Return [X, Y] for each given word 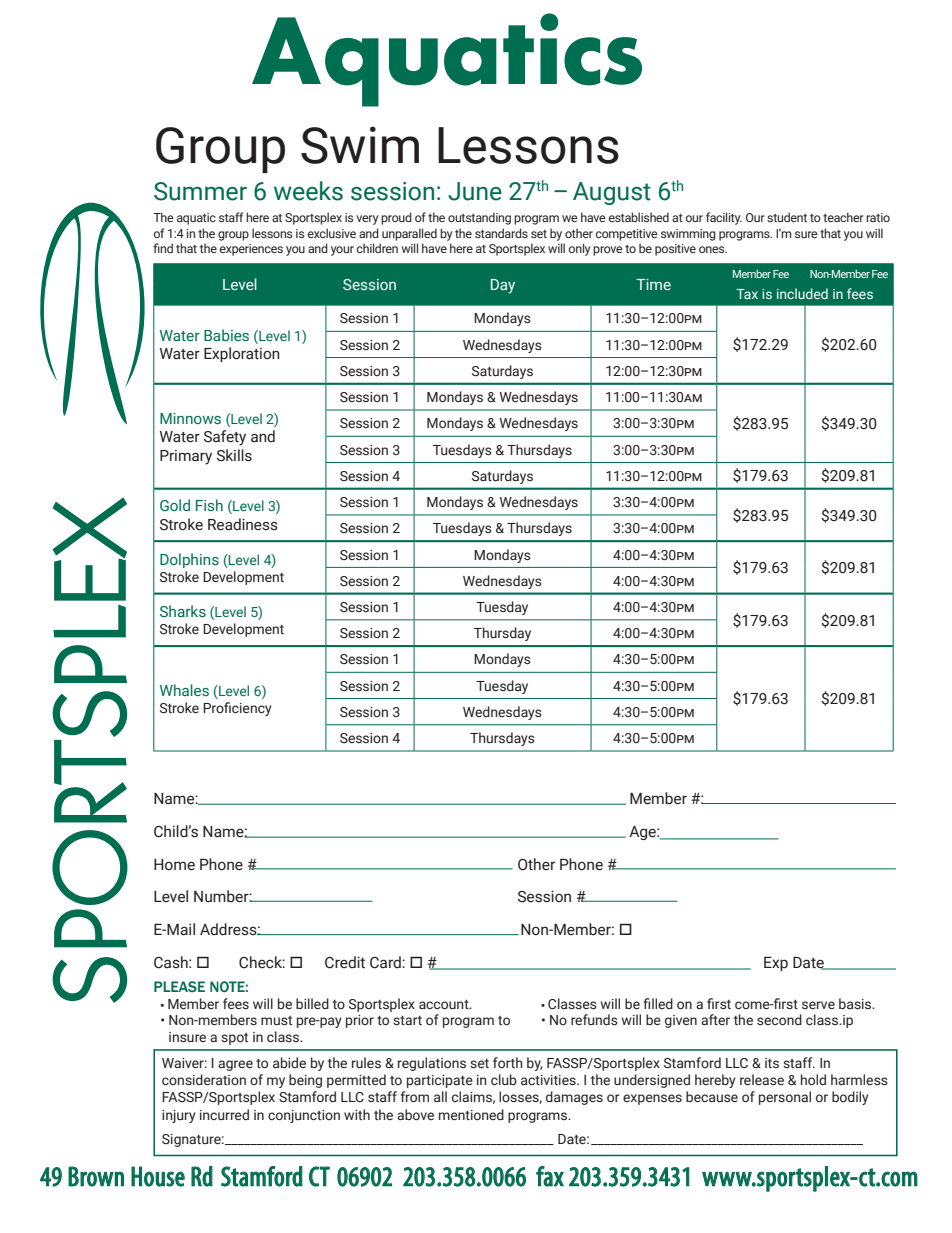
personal [785, 1098]
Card [386, 962]
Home [174, 865]
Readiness [243, 524]
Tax [747, 294]
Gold [175, 505]
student [787, 217]
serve [818, 1005]
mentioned [471, 1114]
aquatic [196, 219]
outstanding [479, 218]
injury [179, 1116]
